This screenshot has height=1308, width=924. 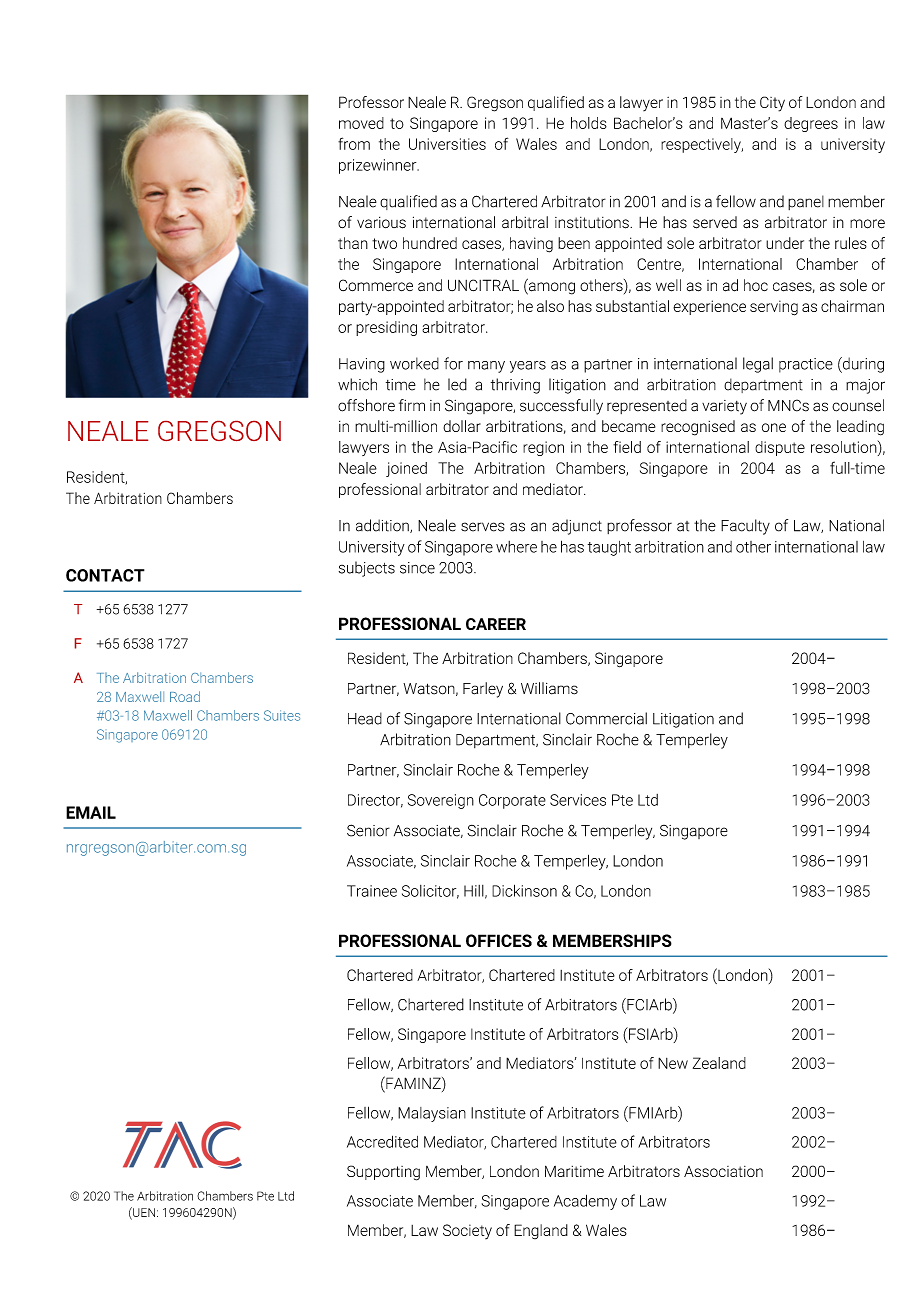 What do you see at coordinates (354, 143) in the screenshot?
I see `from` at bounding box center [354, 143].
